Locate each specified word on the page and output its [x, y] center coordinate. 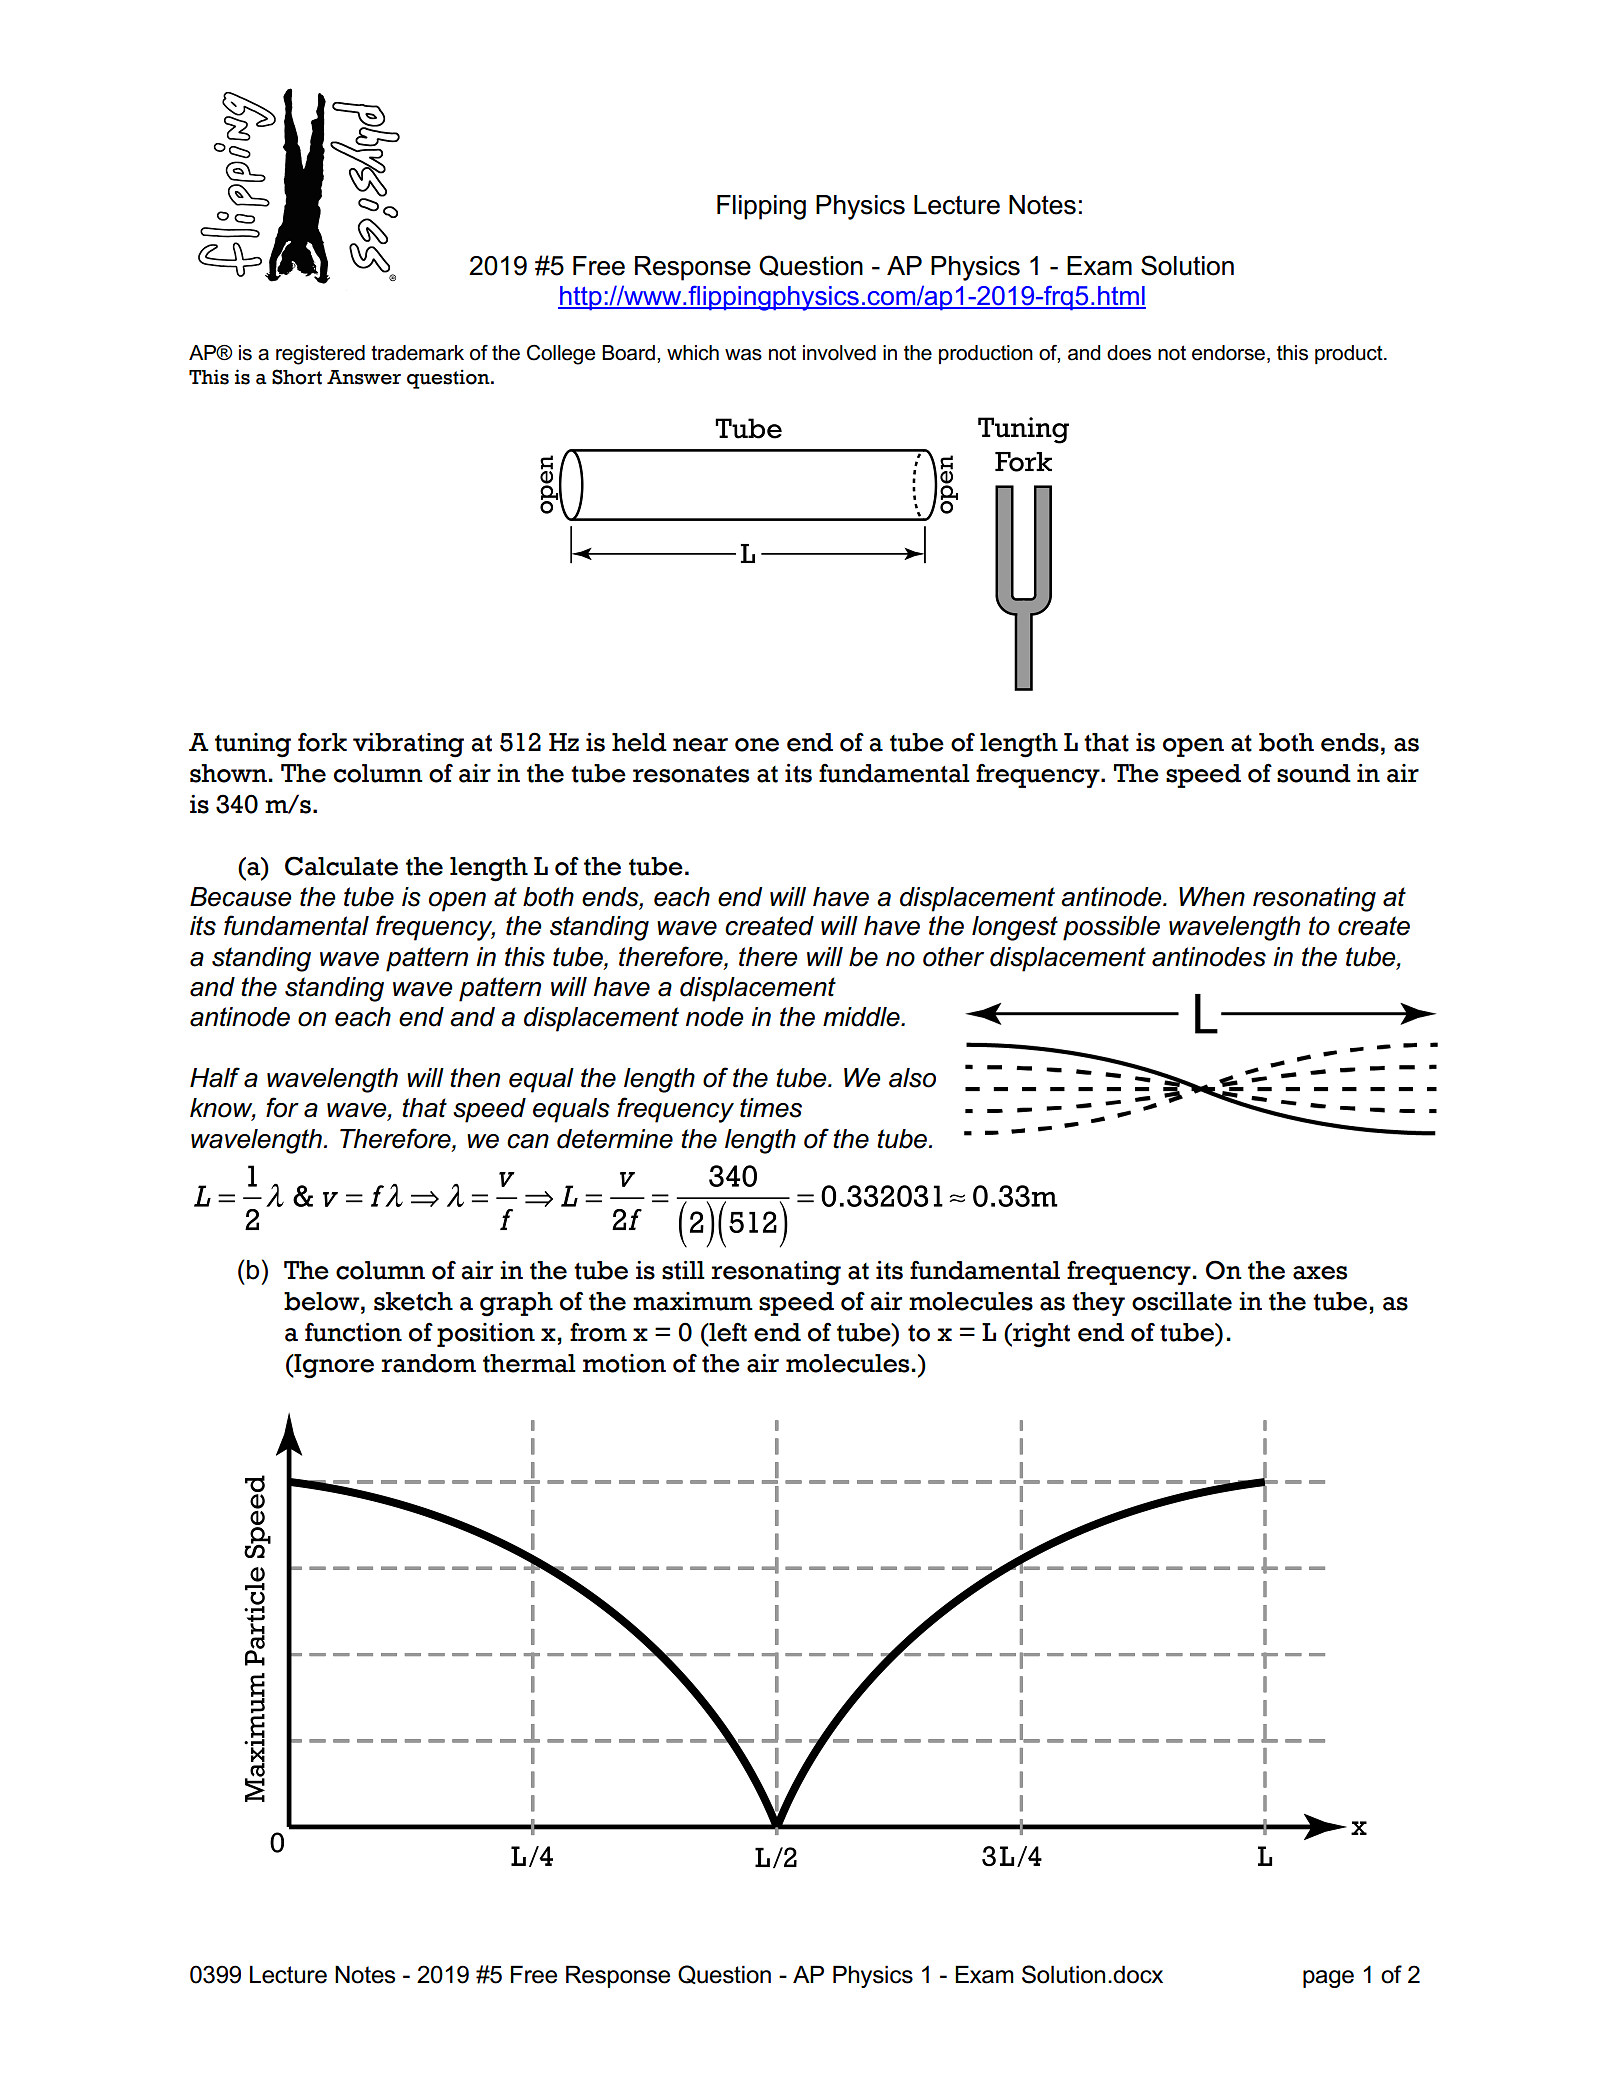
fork [322, 742]
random [428, 1363]
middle [862, 1017]
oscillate [1182, 1301]
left [727, 1332]
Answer [364, 377]
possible [1111, 928]
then [475, 1078]
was [743, 355]
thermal [529, 1363]
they [1098, 1304]
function [353, 1332]
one [757, 745]
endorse [1228, 353]
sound [1314, 773]
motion [624, 1363]
